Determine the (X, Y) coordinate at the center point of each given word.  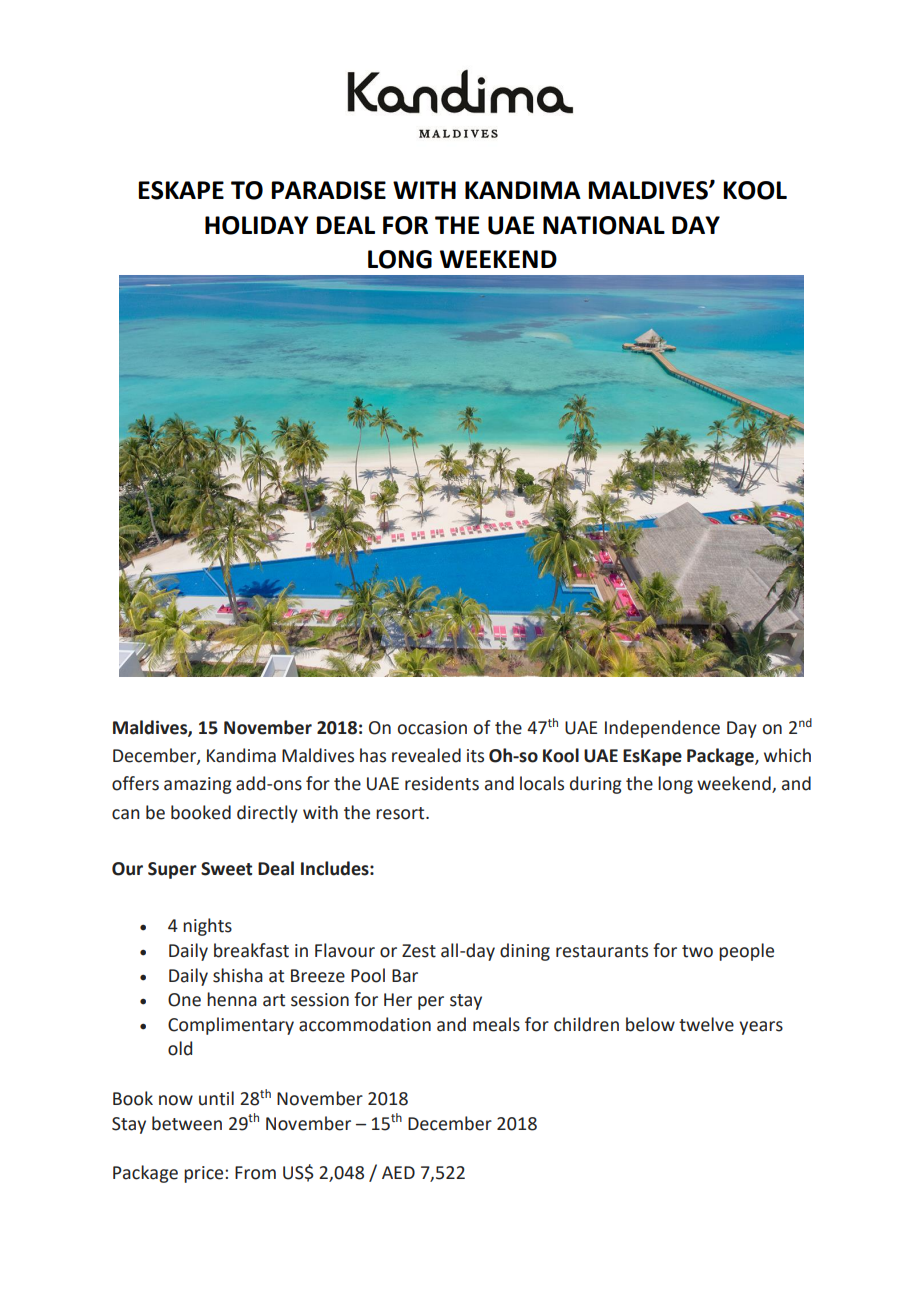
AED (398, 1172)
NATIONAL (604, 225)
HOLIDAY (257, 225)
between (187, 1123)
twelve (706, 1024)
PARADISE (328, 190)
